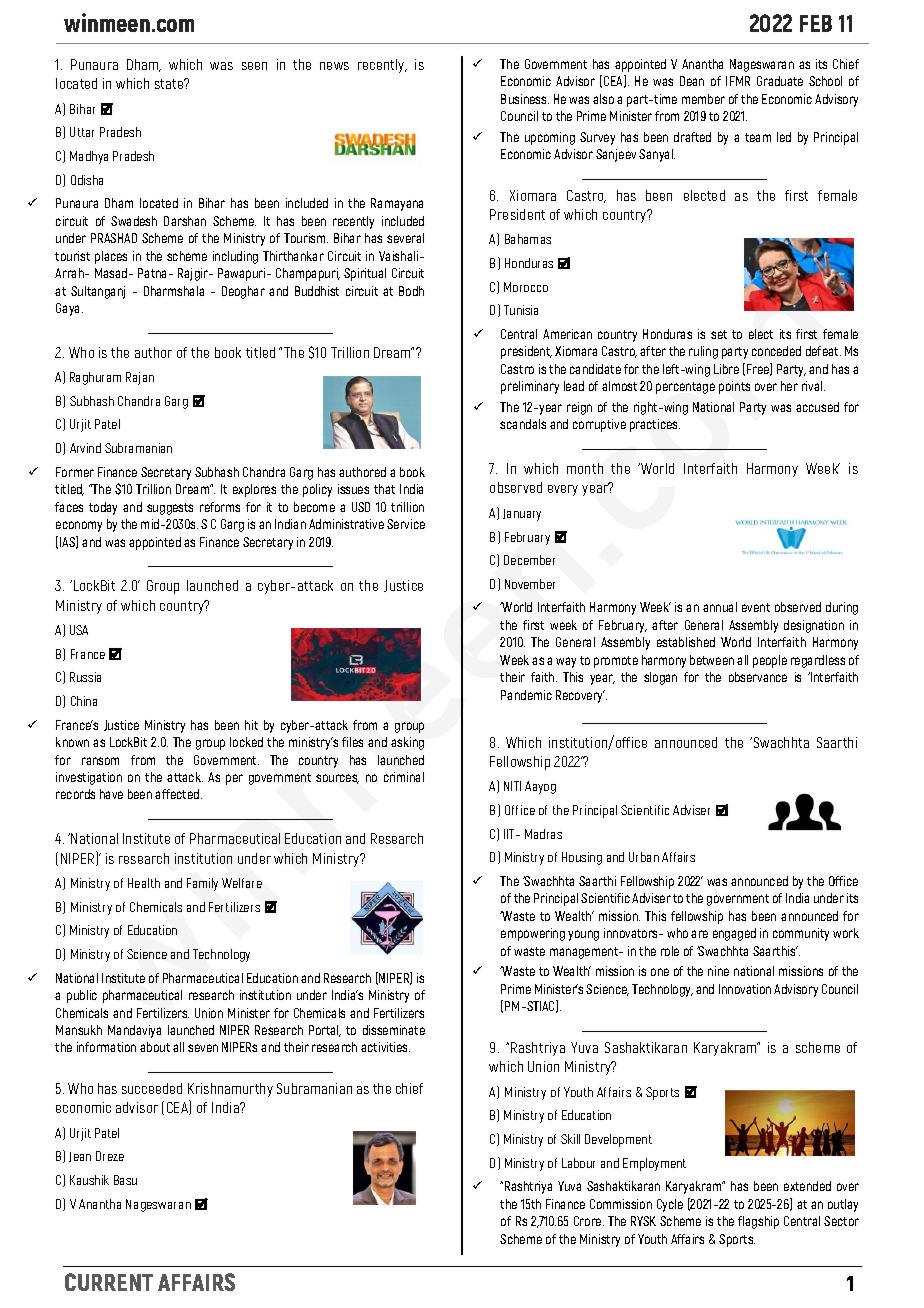 Image resolution: width=924 pixels, height=1308 pixels. What do you see at coordinates (758, 1222) in the screenshot?
I see `flagship` at bounding box center [758, 1222].
